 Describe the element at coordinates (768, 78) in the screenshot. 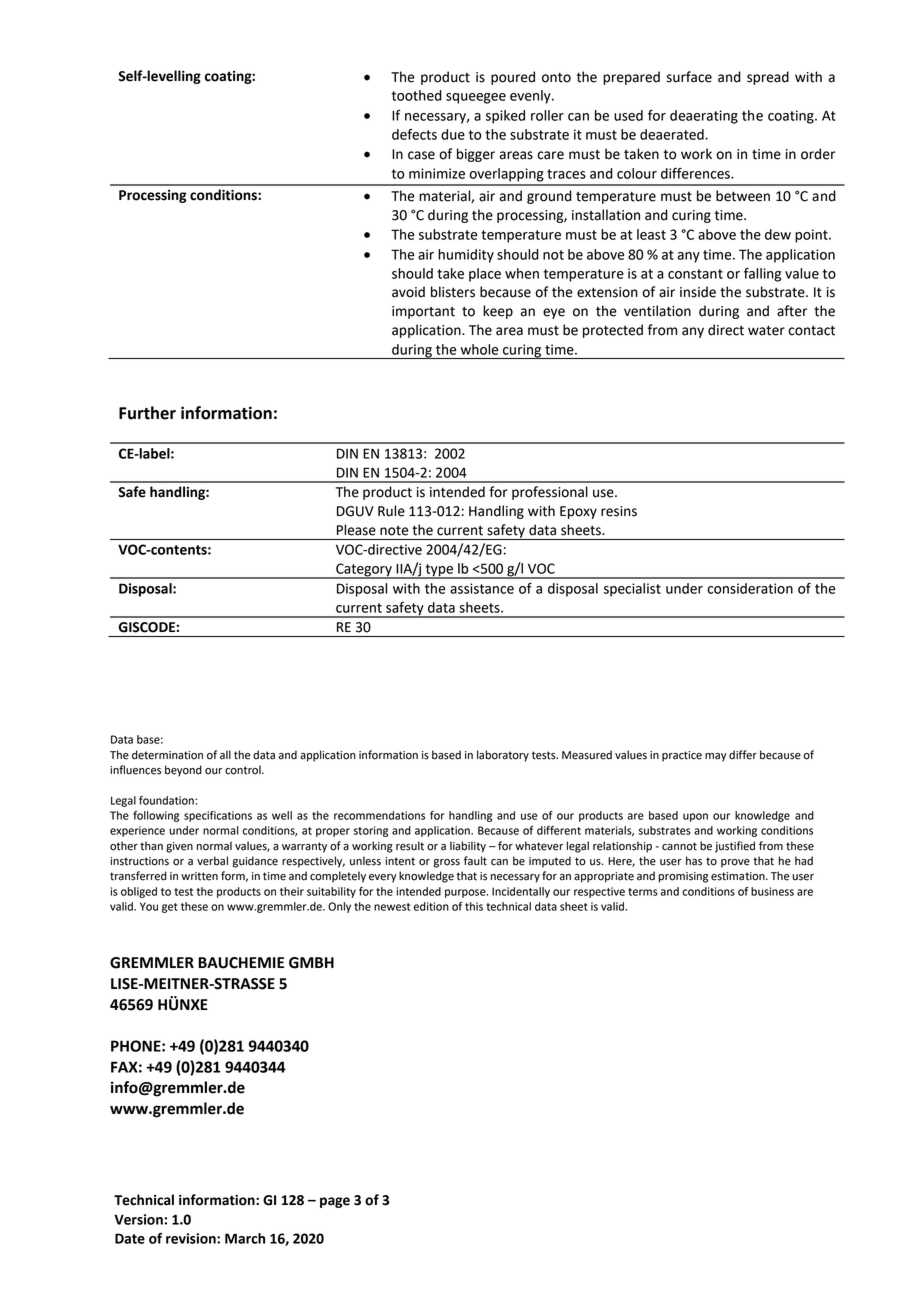

I see `spread` at that location.
